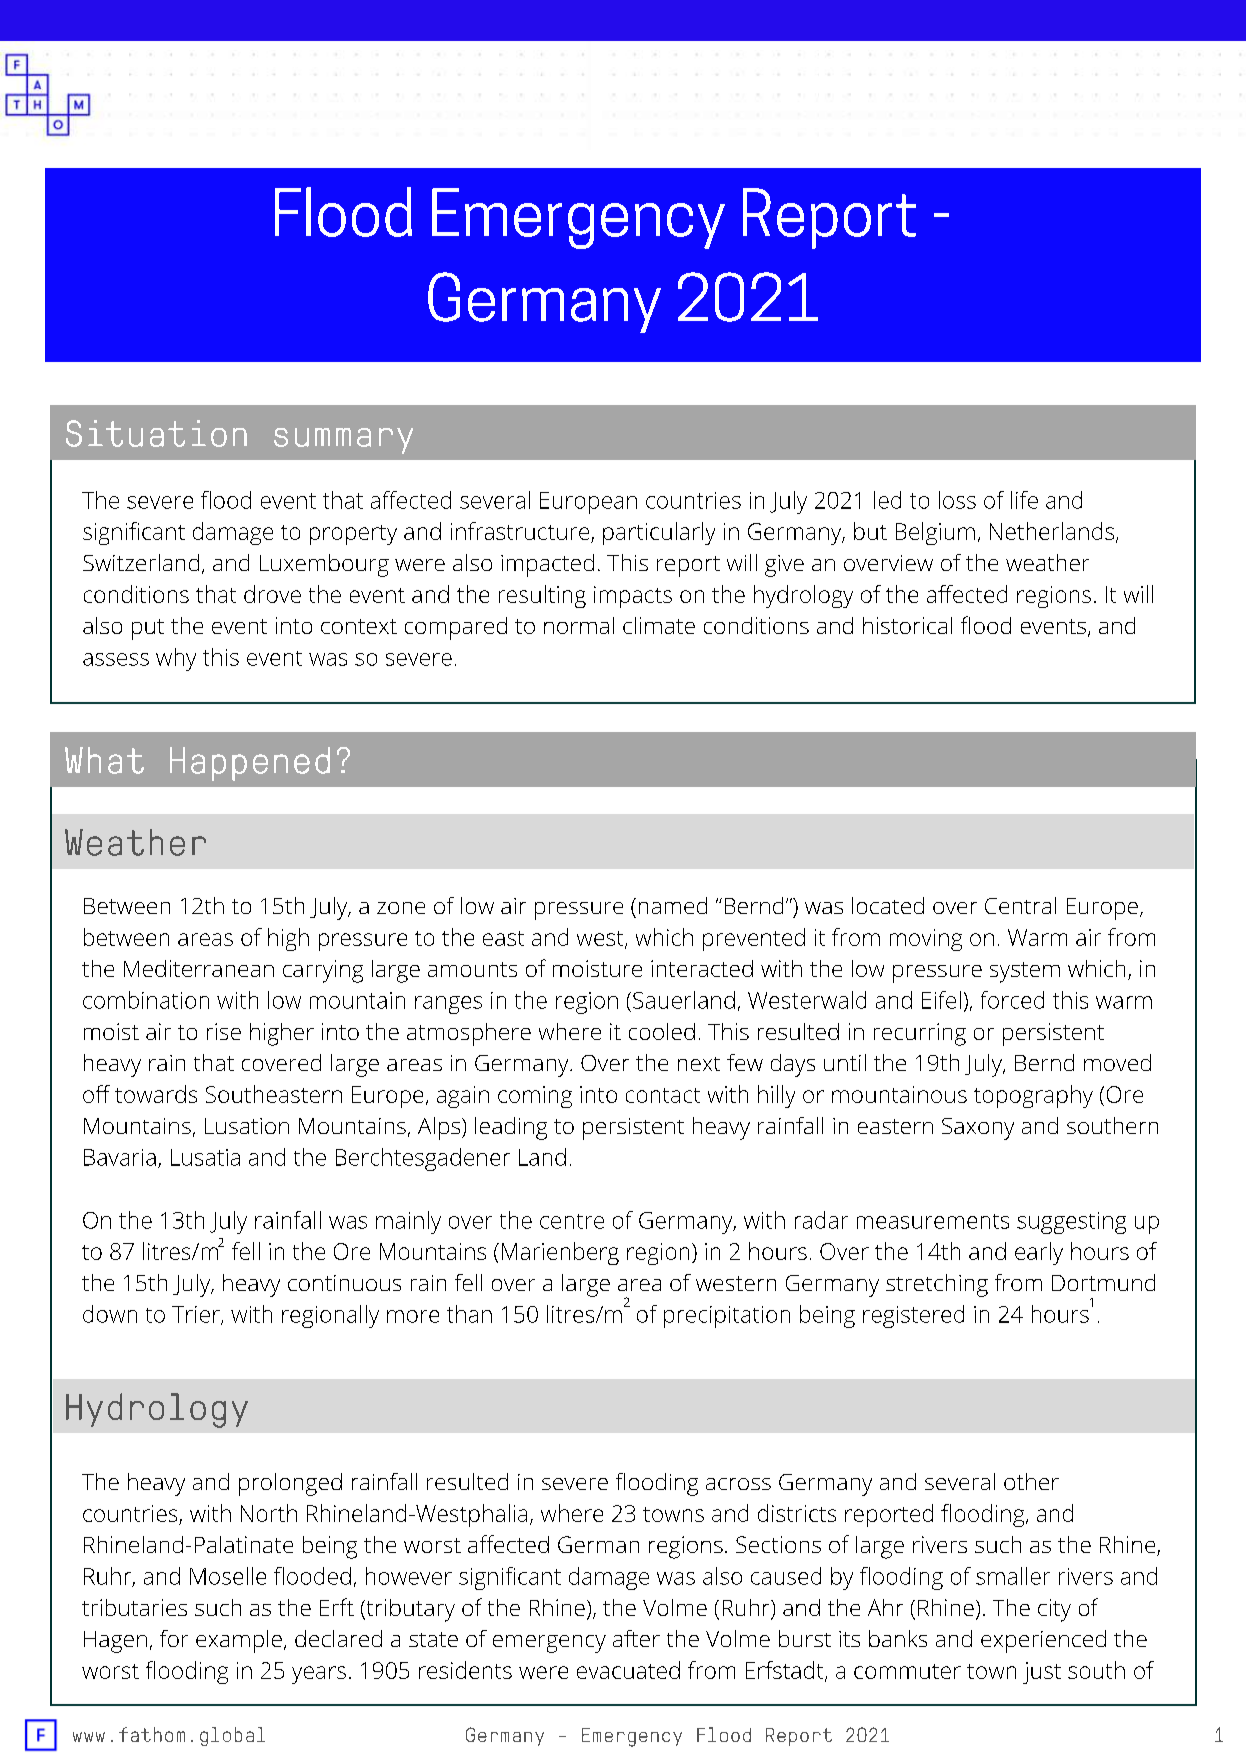 This page has width=1246, height=1762. Describe the element at coordinates (1024, 500) in the page. I see `life` at that location.
